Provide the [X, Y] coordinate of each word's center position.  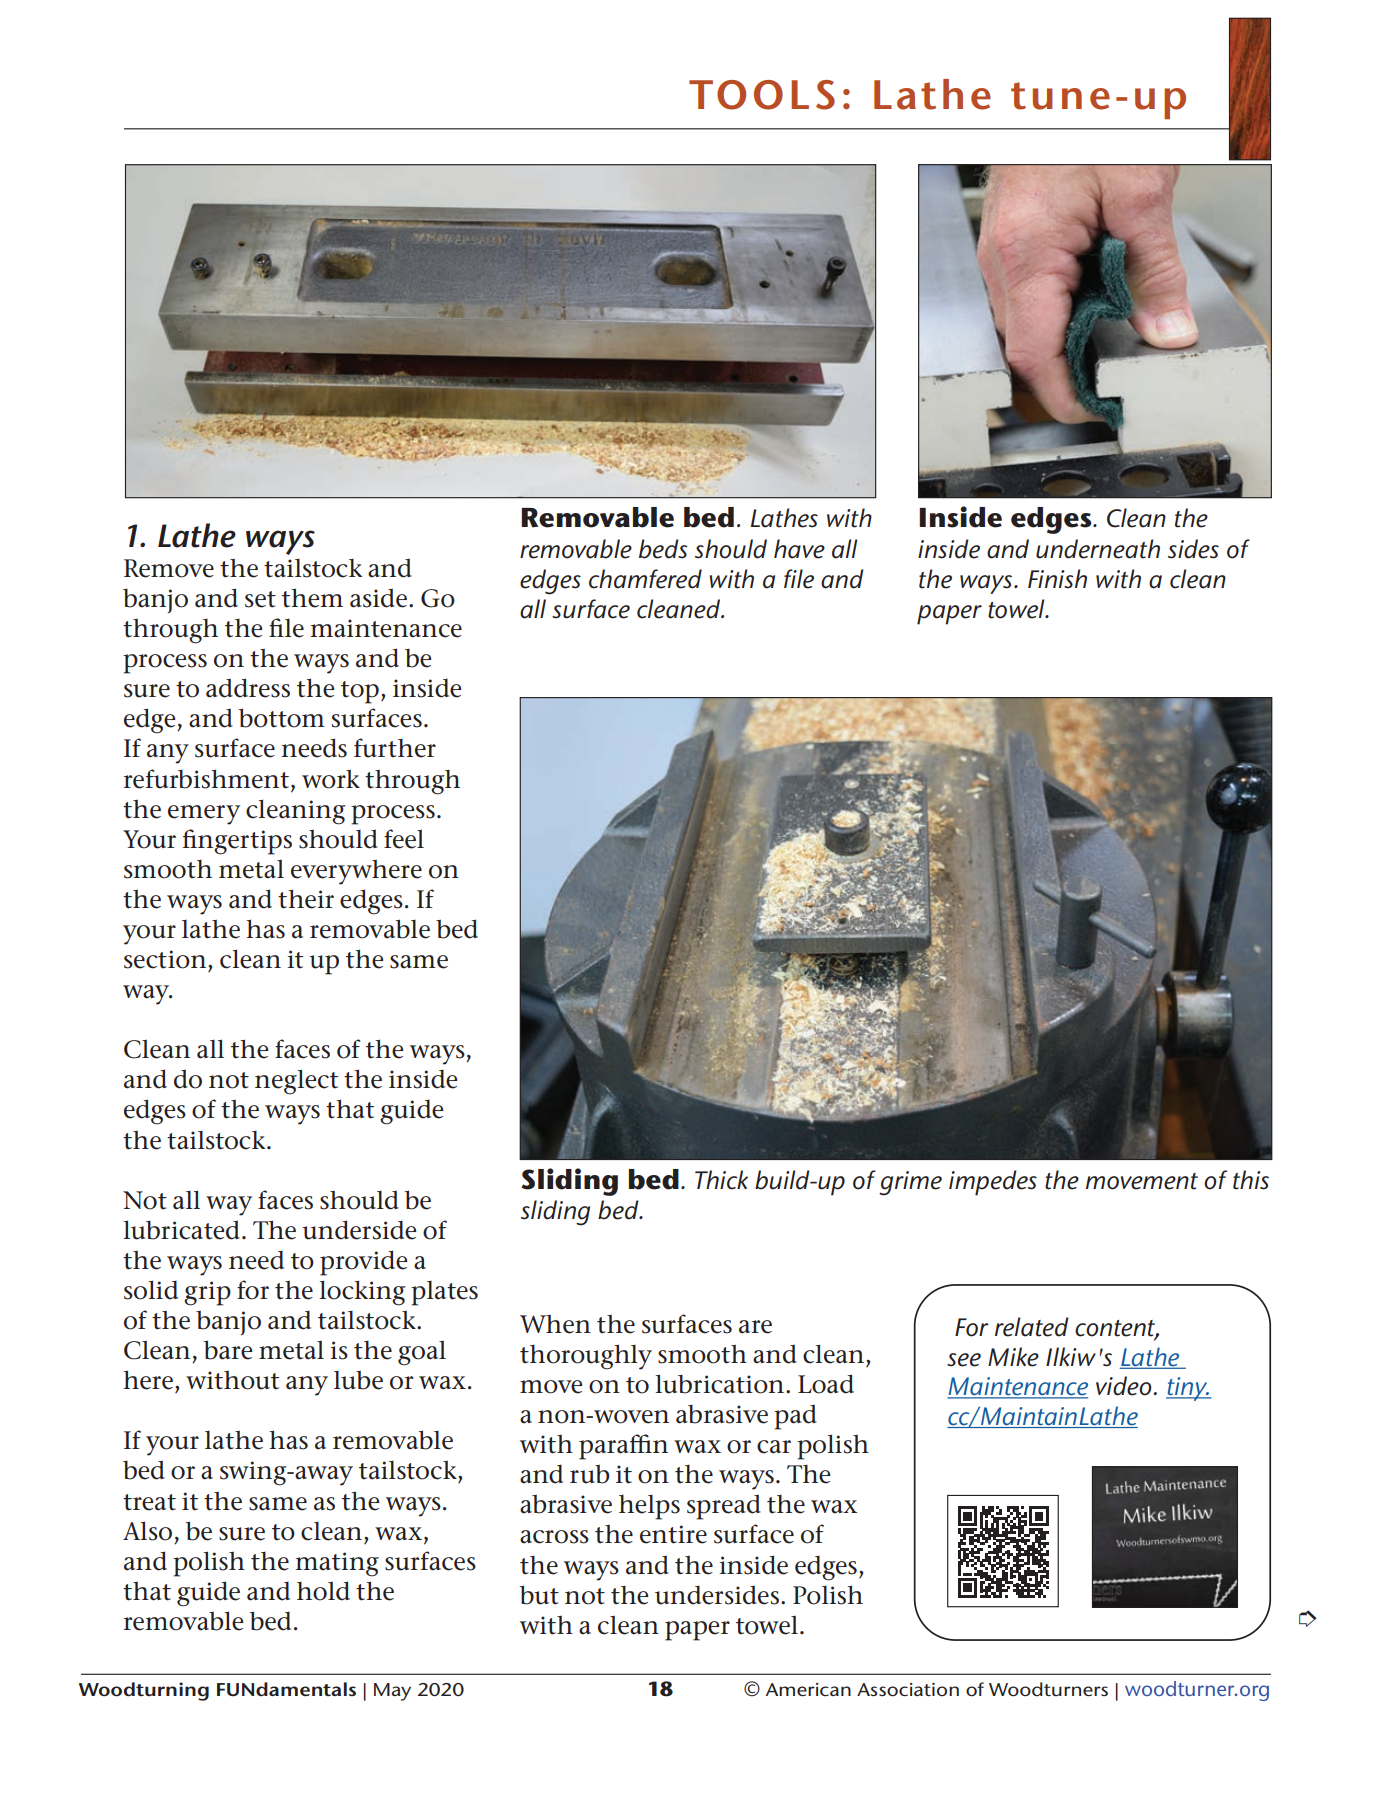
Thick [721, 1180]
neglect [296, 1082]
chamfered [645, 579]
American [808, 1690]
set [260, 599]
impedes [993, 1183]
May [392, 1692]
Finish [1057, 579]
